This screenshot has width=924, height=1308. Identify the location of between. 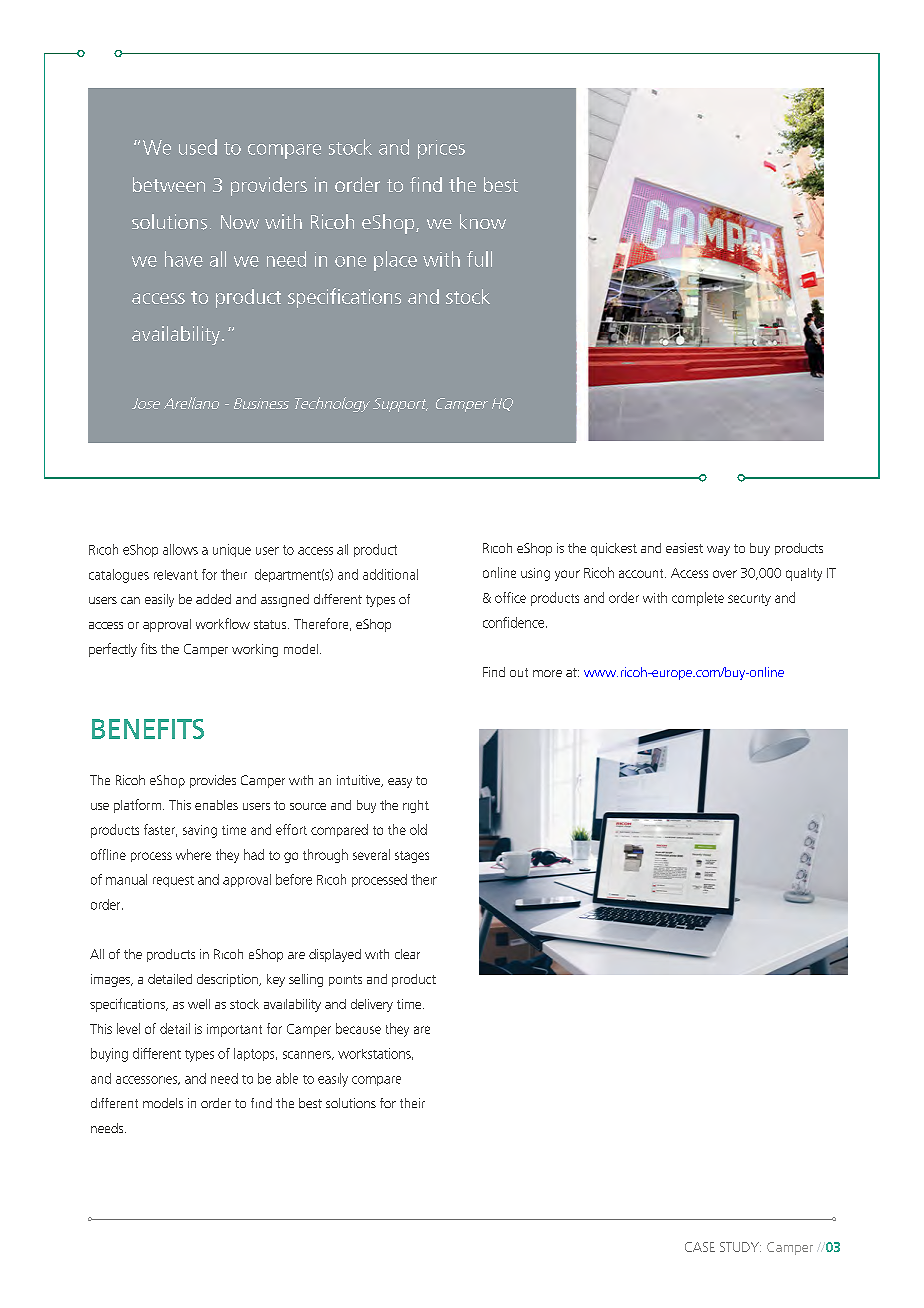
(169, 184).
